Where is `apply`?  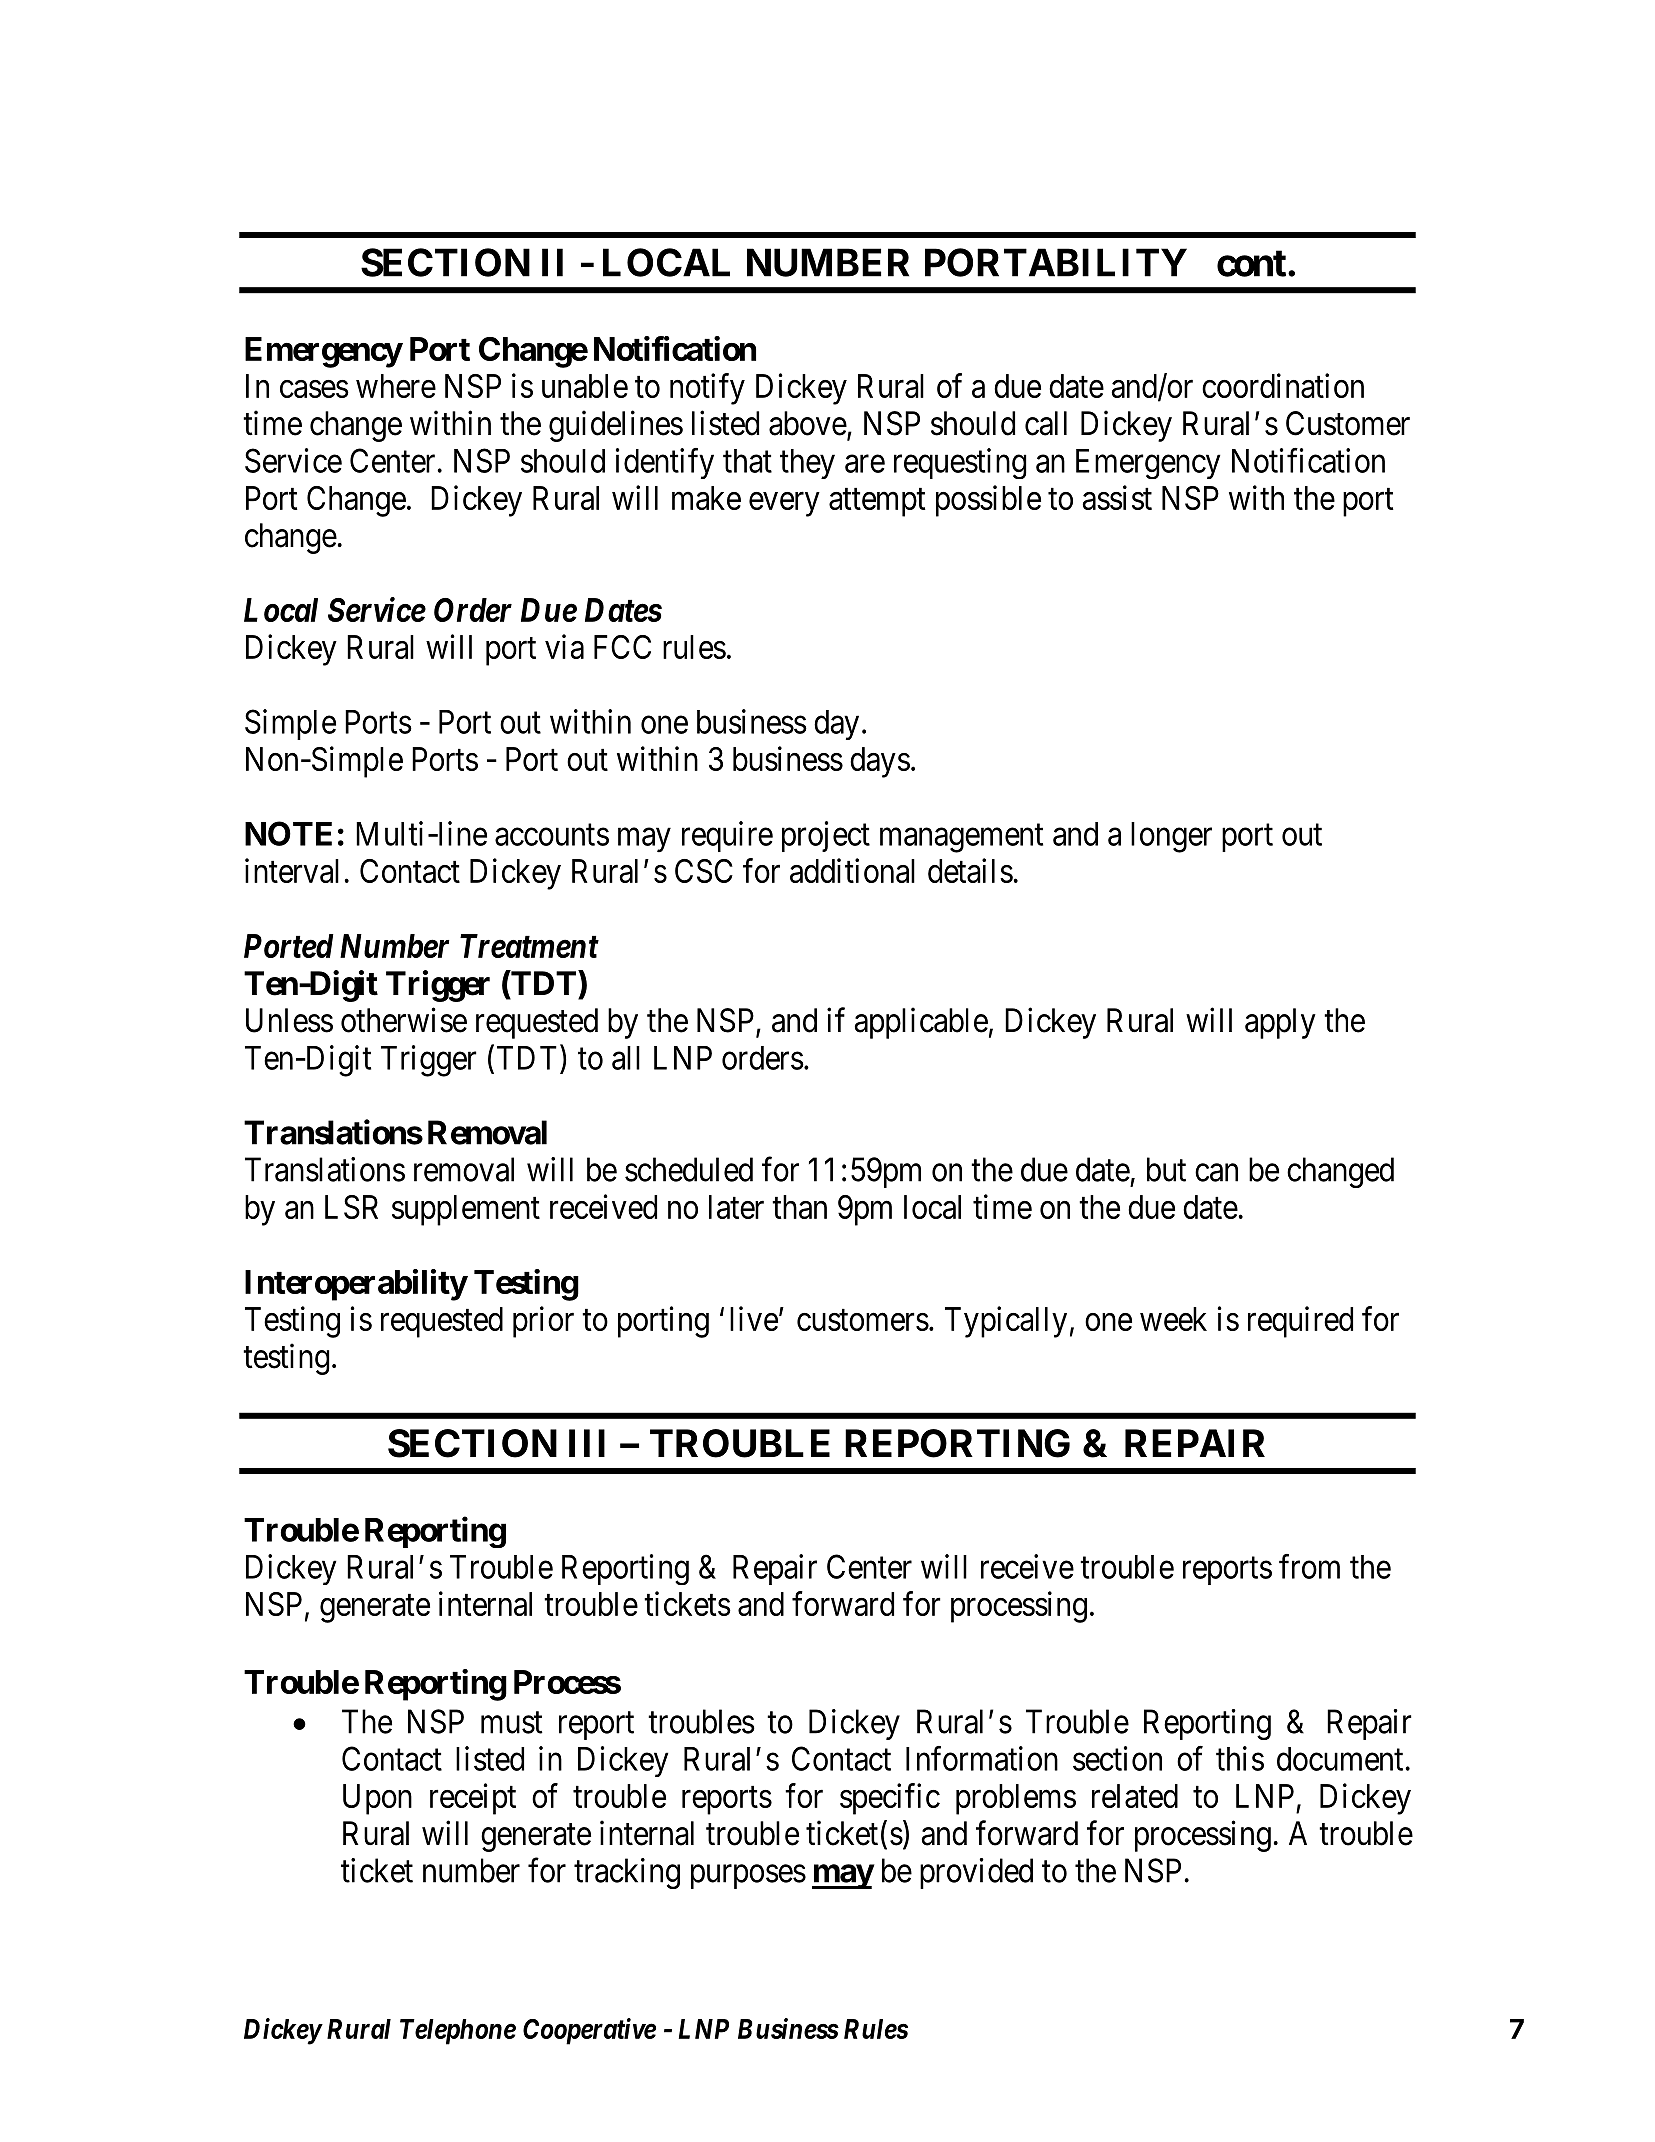 apply is located at coordinates (1280, 1023).
